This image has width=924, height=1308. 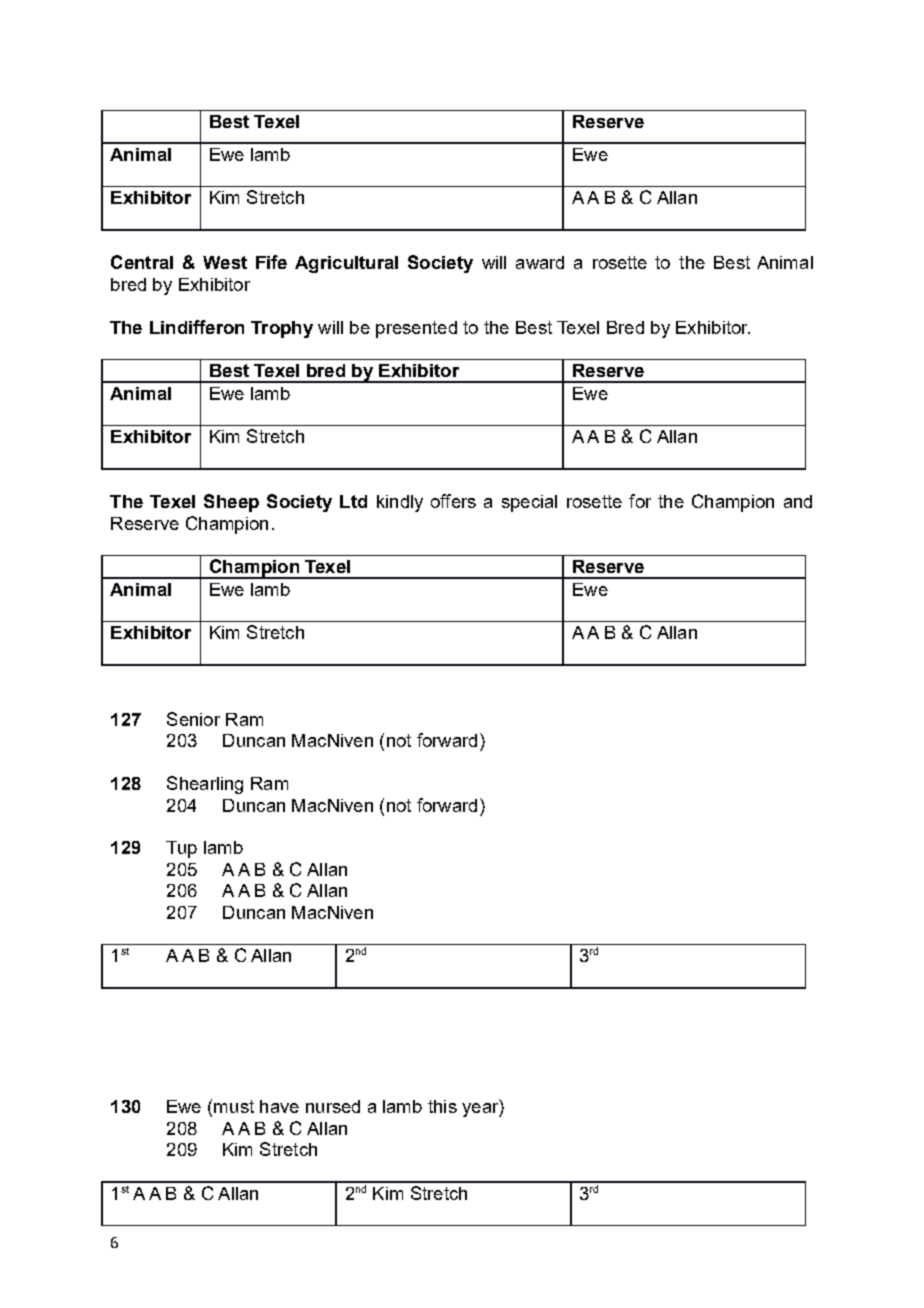 What do you see at coordinates (798, 501) in the image?
I see `and` at bounding box center [798, 501].
